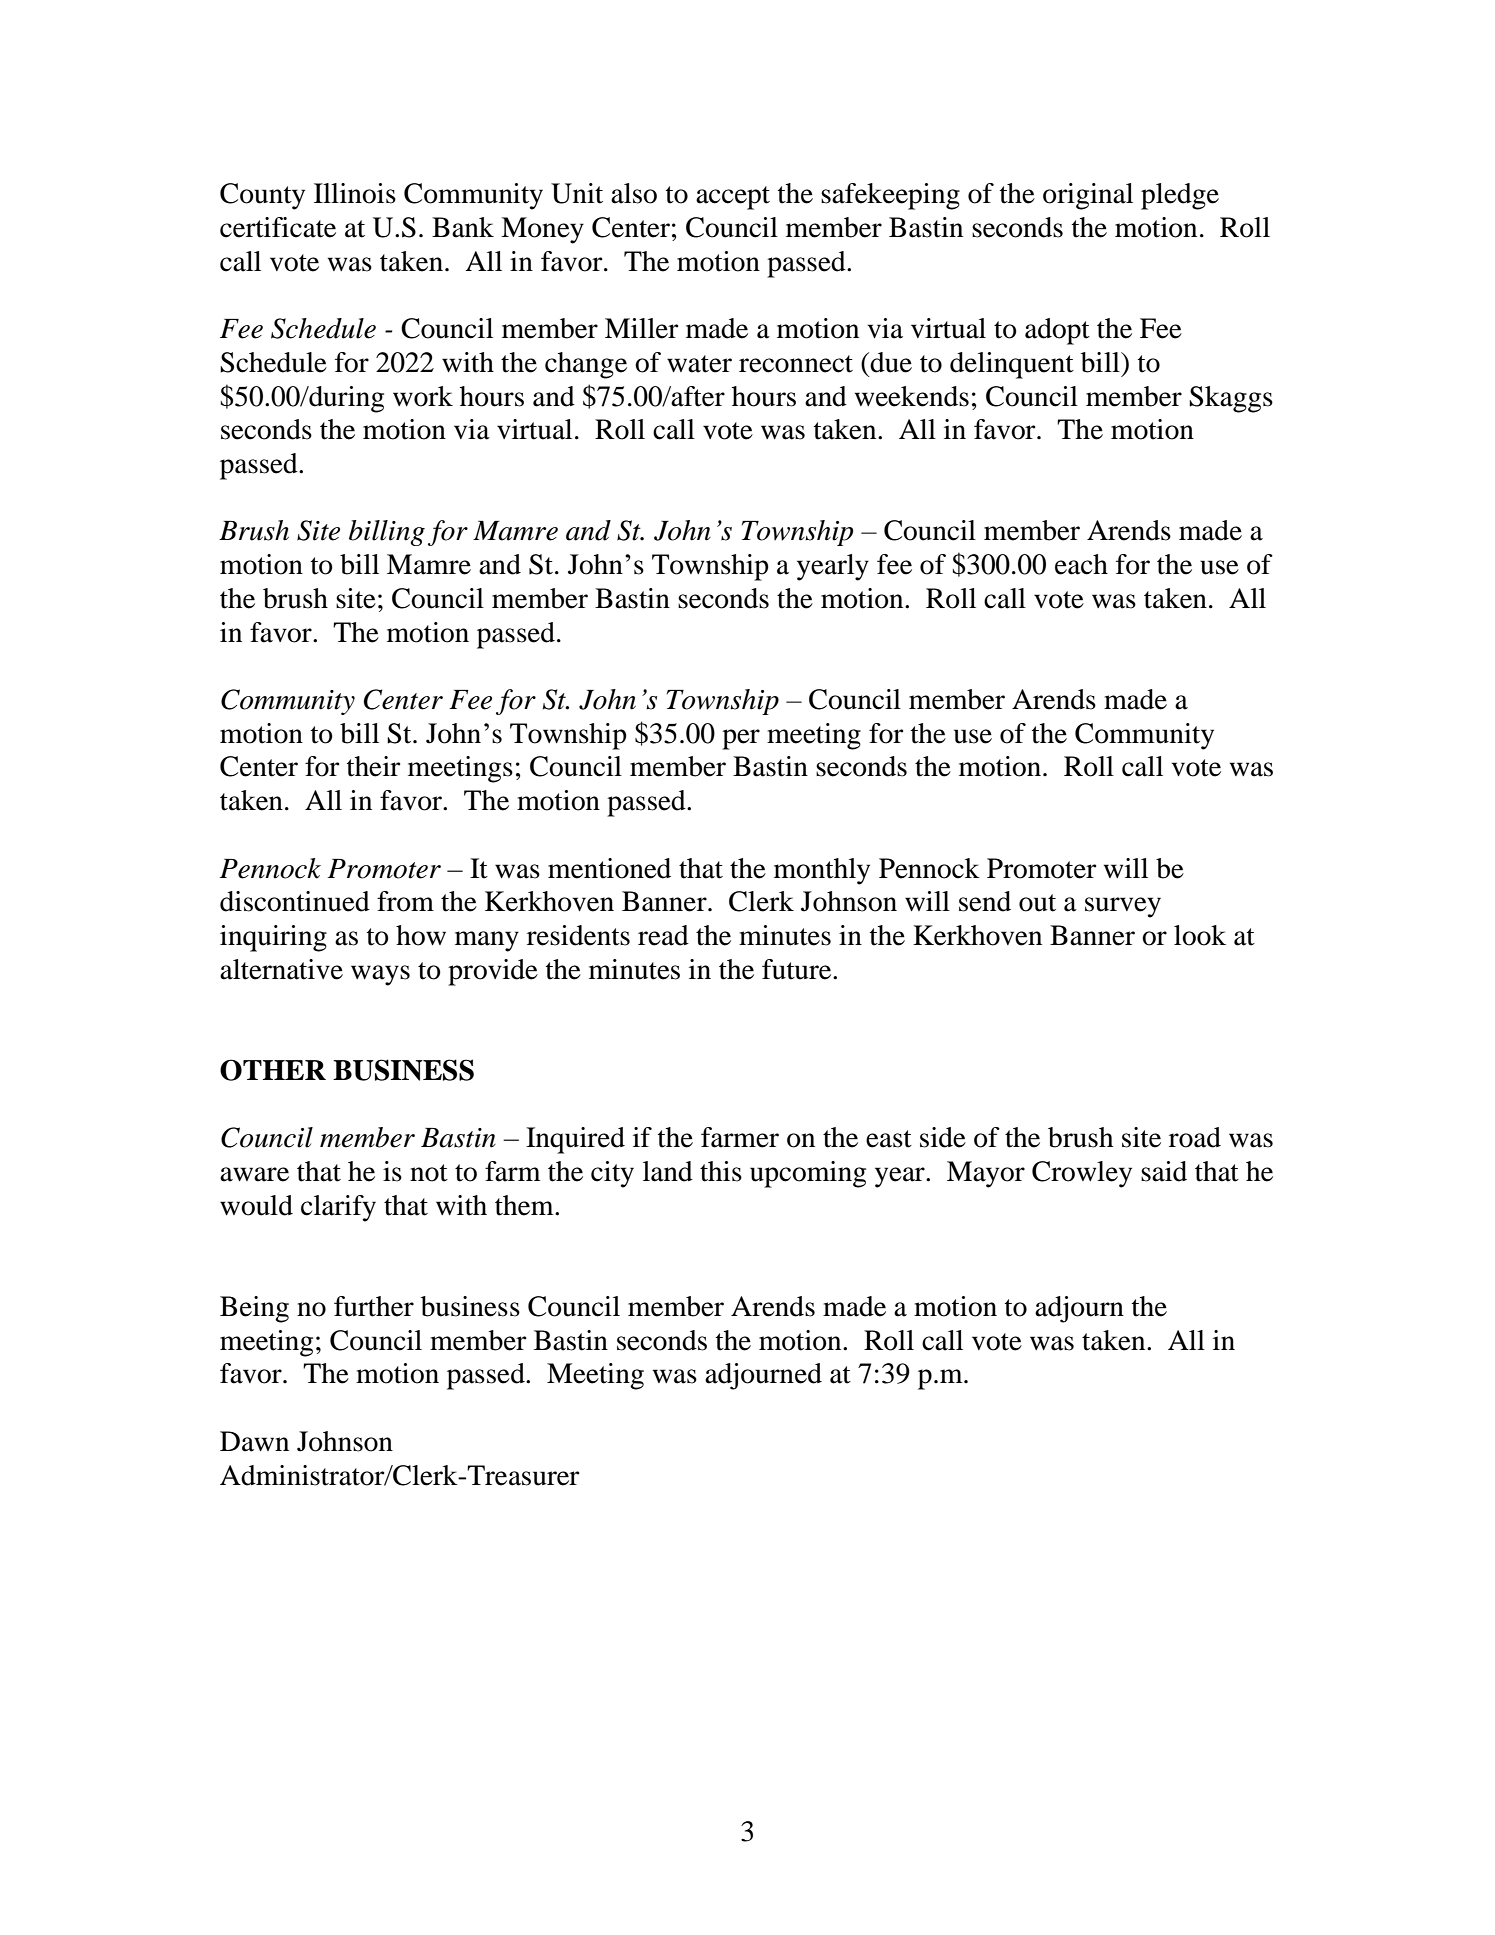  I want to click on Illinois, so click(355, 193).
